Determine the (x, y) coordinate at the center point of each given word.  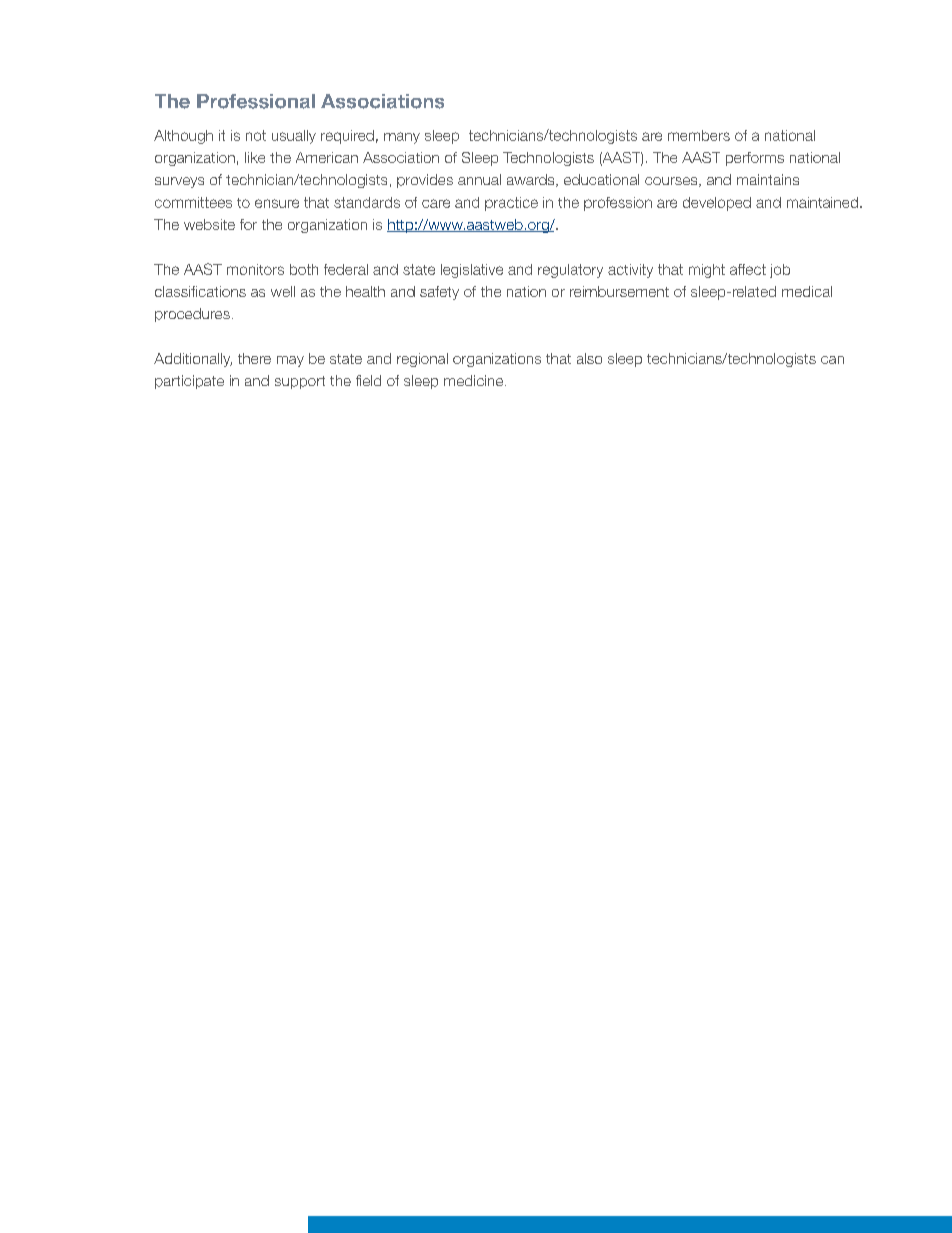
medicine (475, 380)
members (699, 135)
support (300, 382)
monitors (255, 269)
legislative (472, 271)
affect (748, 269)
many (402, 138)
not (256, 135)
